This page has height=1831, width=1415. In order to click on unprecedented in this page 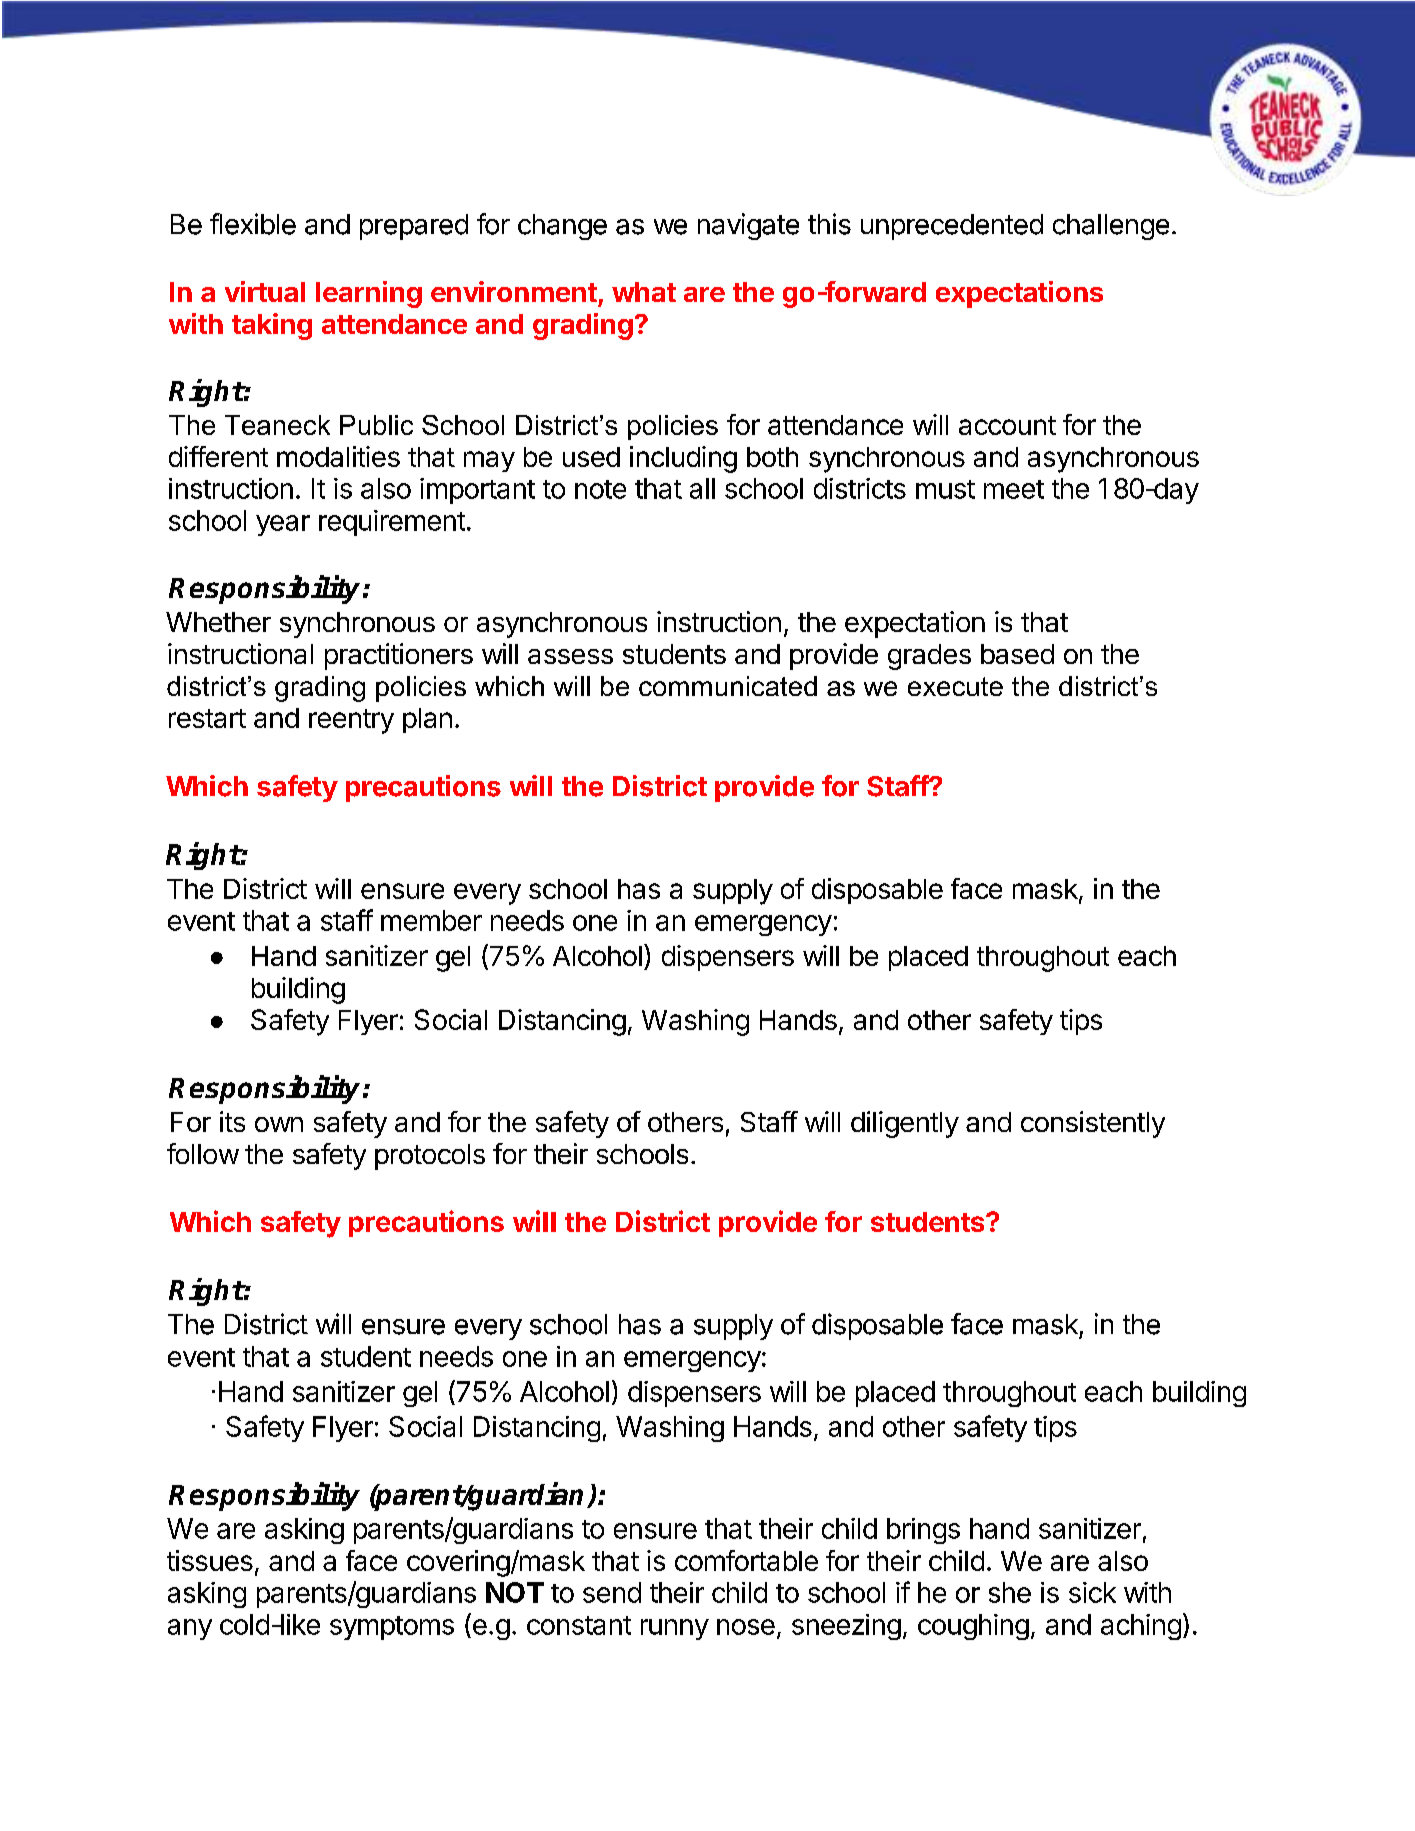, I will do `click(952, 227)`.
